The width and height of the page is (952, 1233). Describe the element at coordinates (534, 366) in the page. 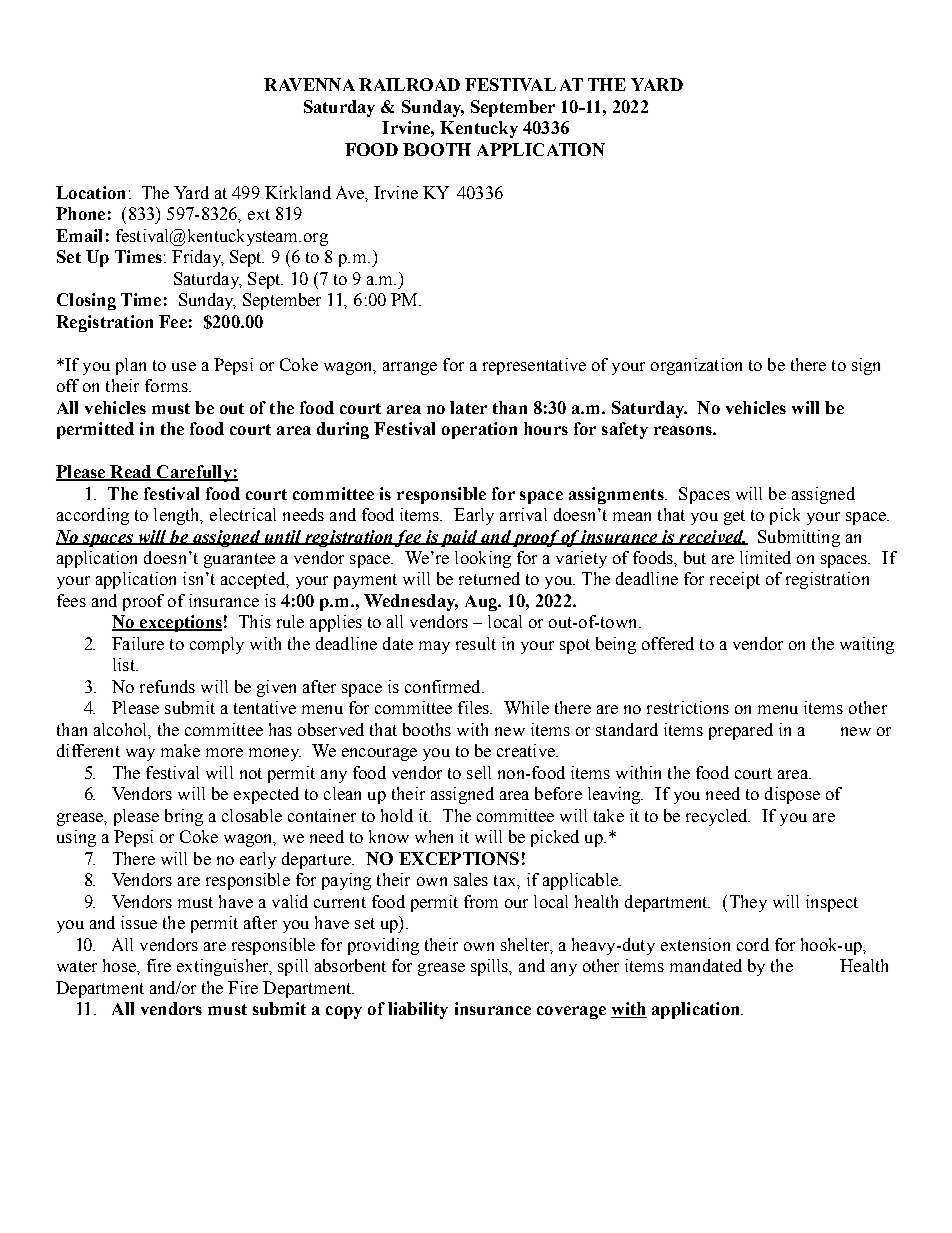

I see `representative` at that location.
